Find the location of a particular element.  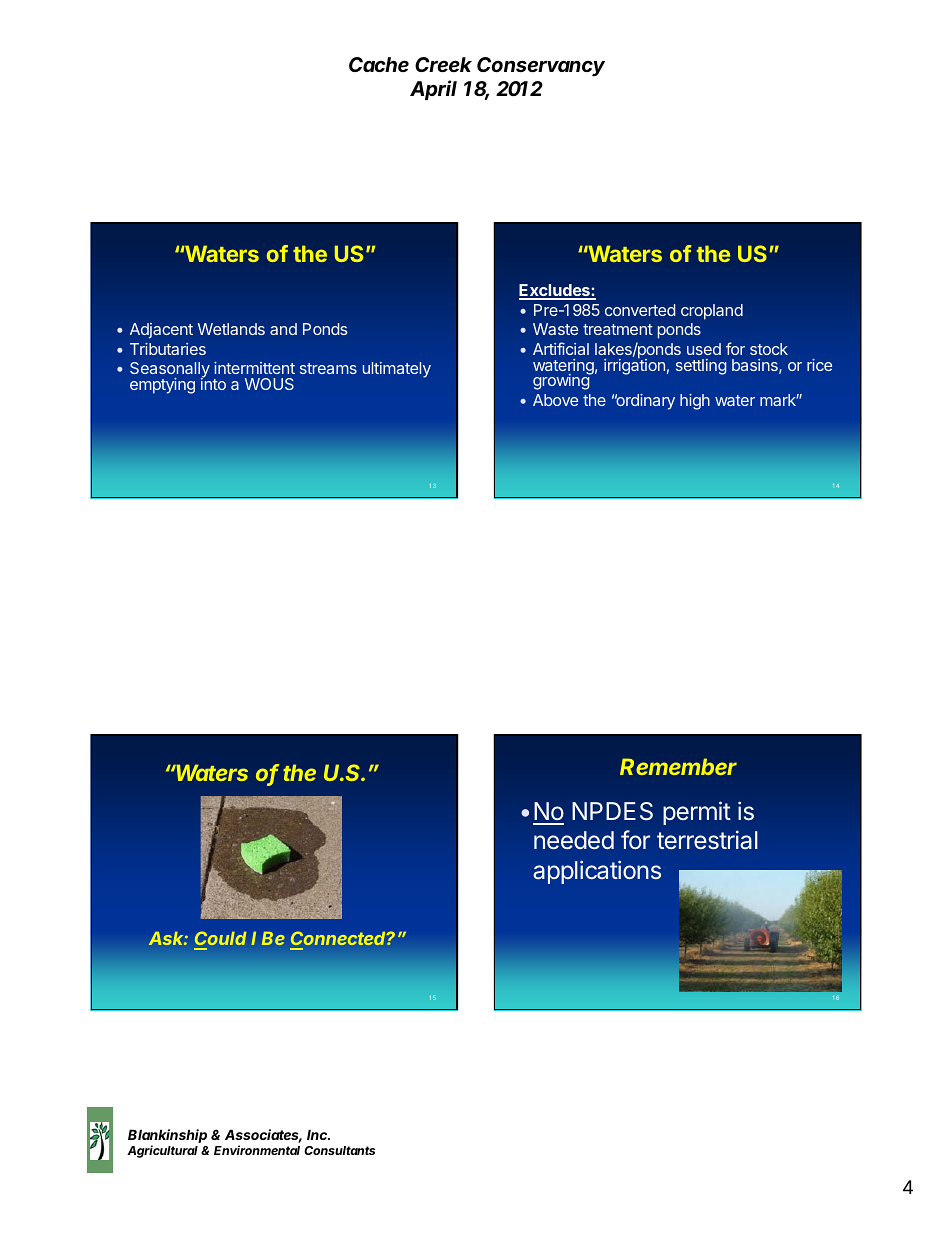

Cache is located at coordinates (379, 64).
